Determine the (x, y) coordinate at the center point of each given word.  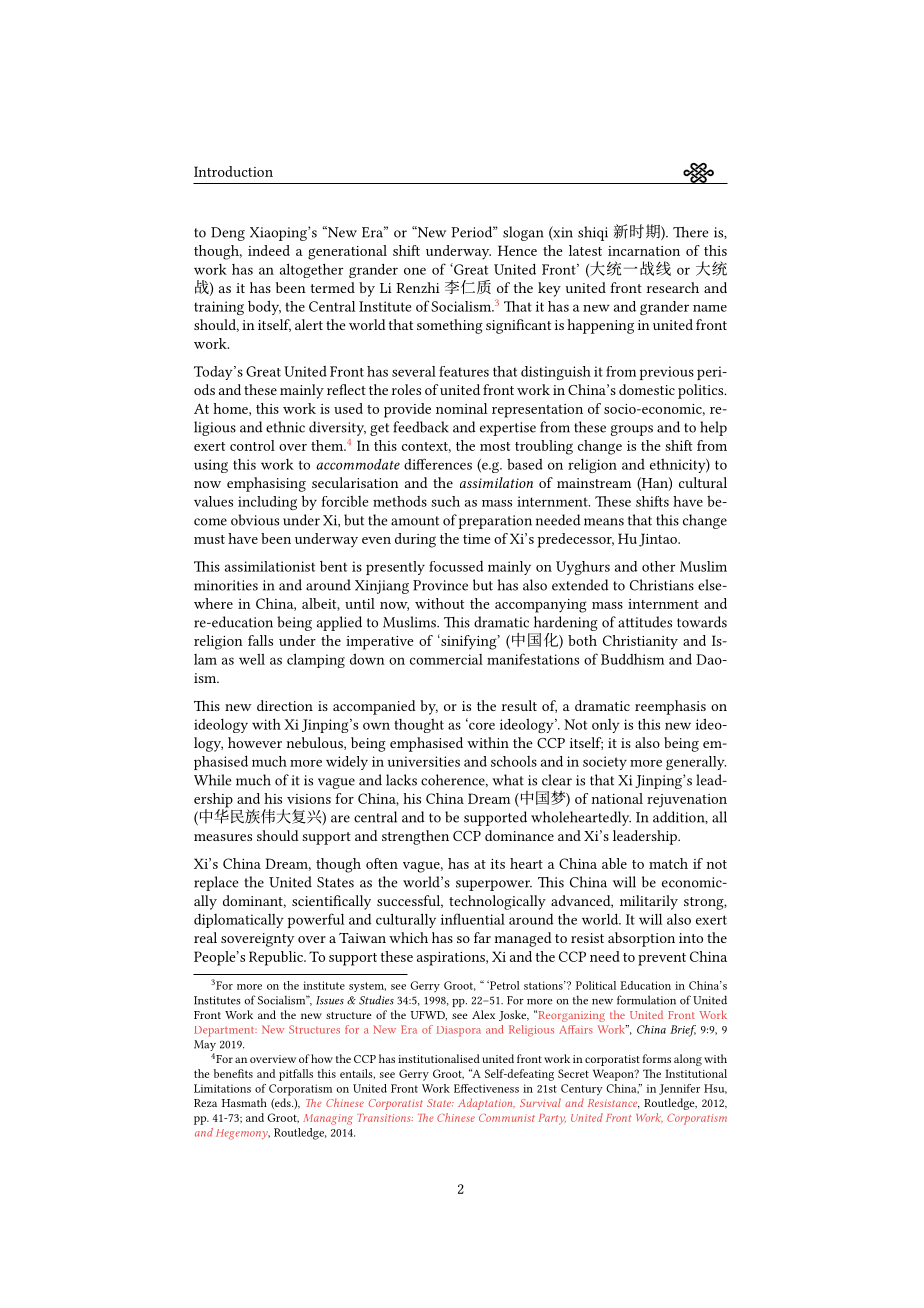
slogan (523, 233)
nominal (461, 408)
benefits (233, 1073)
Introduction (233, 171)
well (252, 659)
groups (632, 430)
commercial (446, 659)
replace (216, 883)
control (252, 445)
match (668, 863)
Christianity (640, 642)
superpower (494, 885)
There (691, 232)
